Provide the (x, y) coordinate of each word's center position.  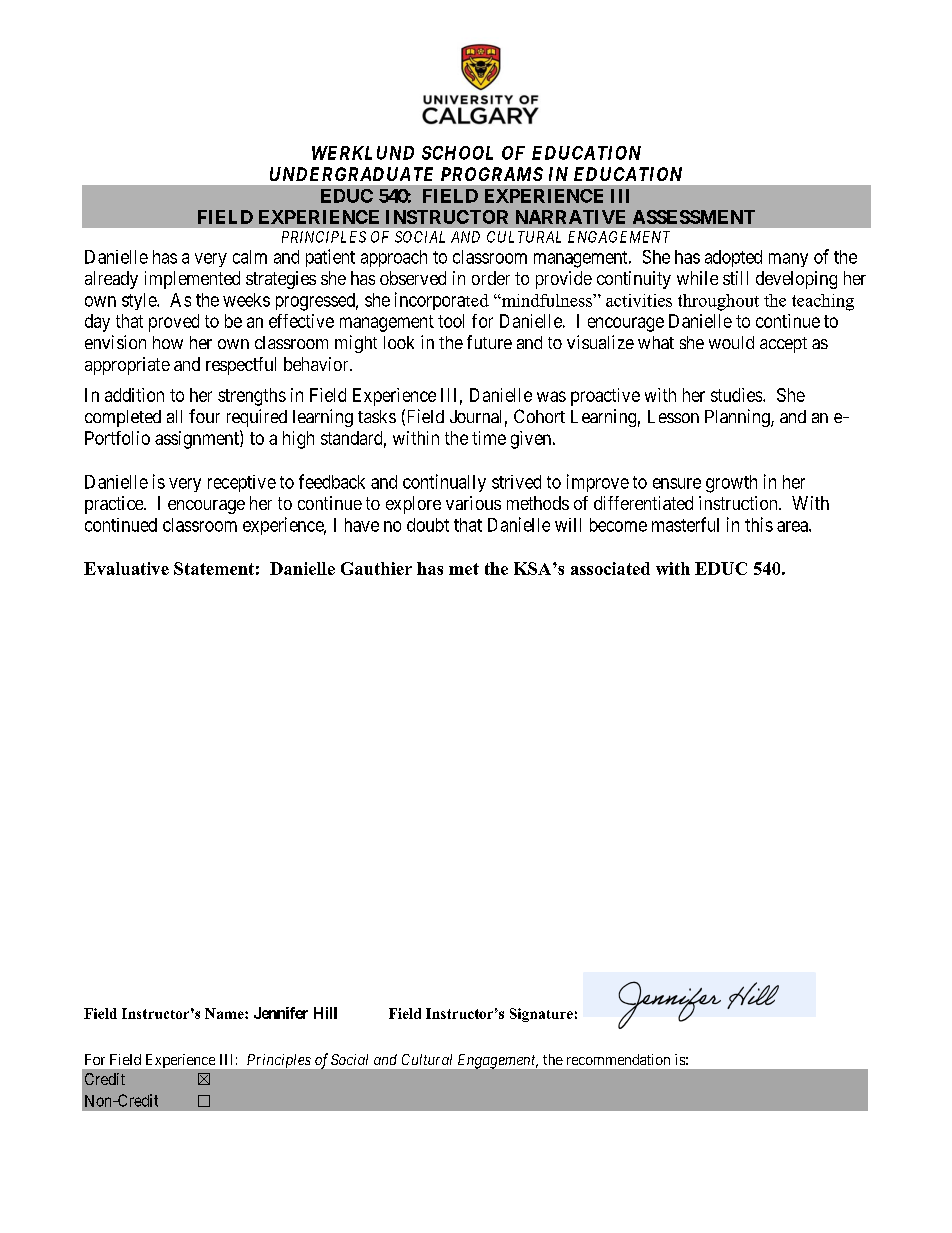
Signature (541, 1015)
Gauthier (376, 568)
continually (444, 483)
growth (731, 484)
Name (225, 1013)
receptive (242, 483)
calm (250, 257)
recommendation (618, 1059)
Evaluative (126, 568)
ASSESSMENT (694, 217)
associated (610, 568)
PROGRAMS (492, 174)
